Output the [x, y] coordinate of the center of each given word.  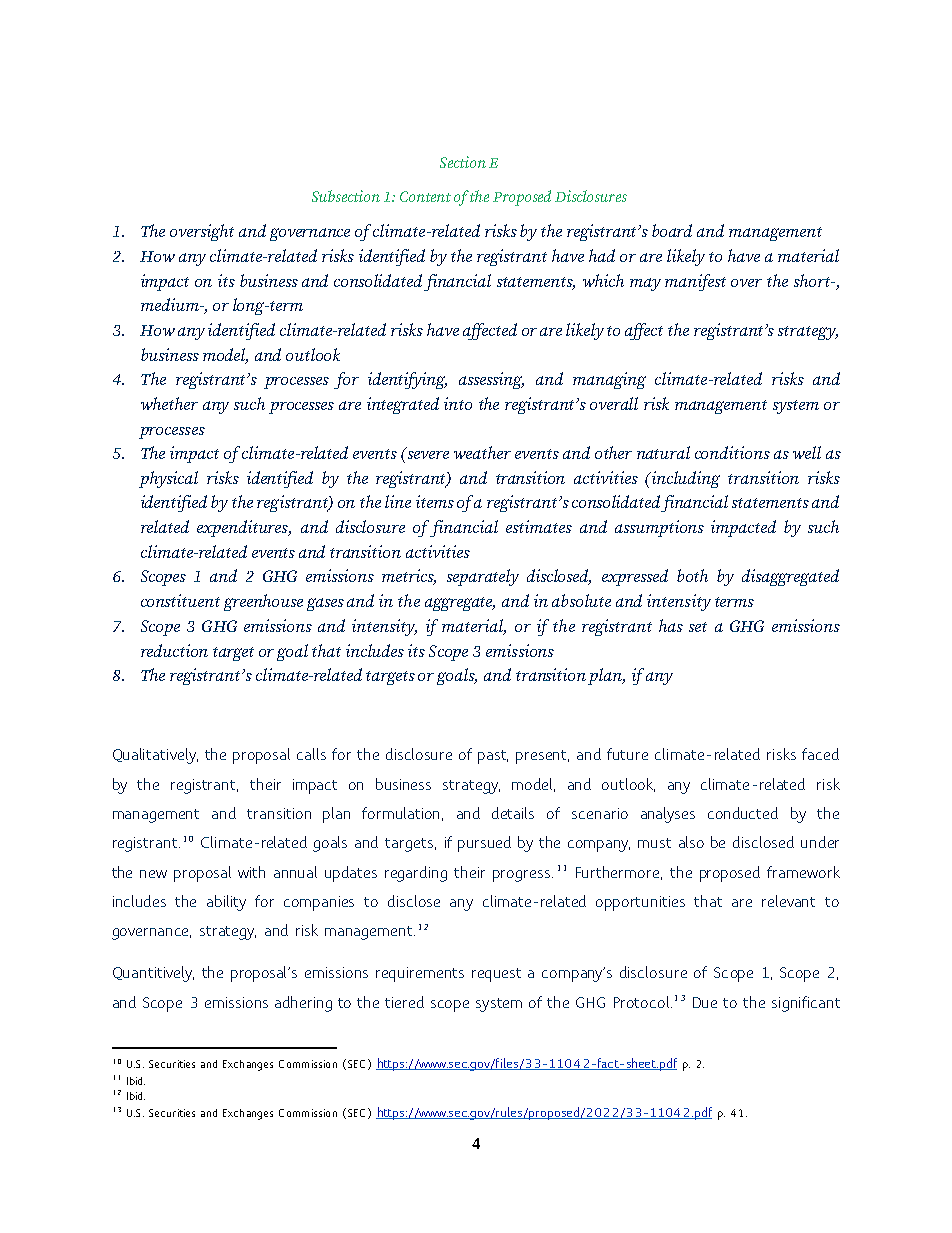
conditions [732, 452]
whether [169, 403]
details [513, 813]
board [672, 230]
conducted [743, 813]
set [698, 627]
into [458, 403]
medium [171, 304]
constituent [180, 600]
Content [425, 196]
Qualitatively [155, 756]
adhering [303, 1004]
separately [483, 577]
